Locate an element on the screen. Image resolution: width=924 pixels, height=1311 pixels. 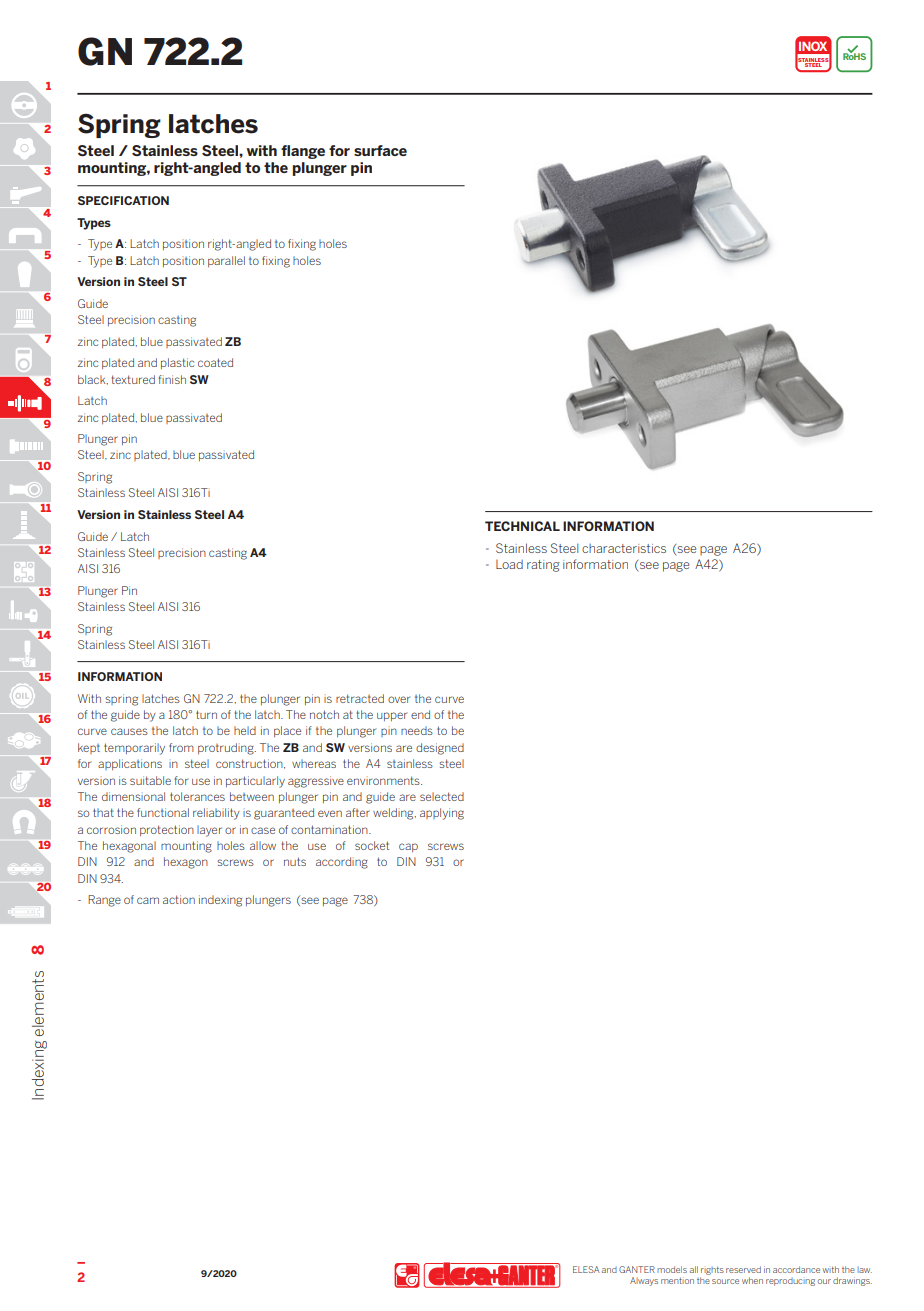
Always is located at coordinates (644, 1281).
